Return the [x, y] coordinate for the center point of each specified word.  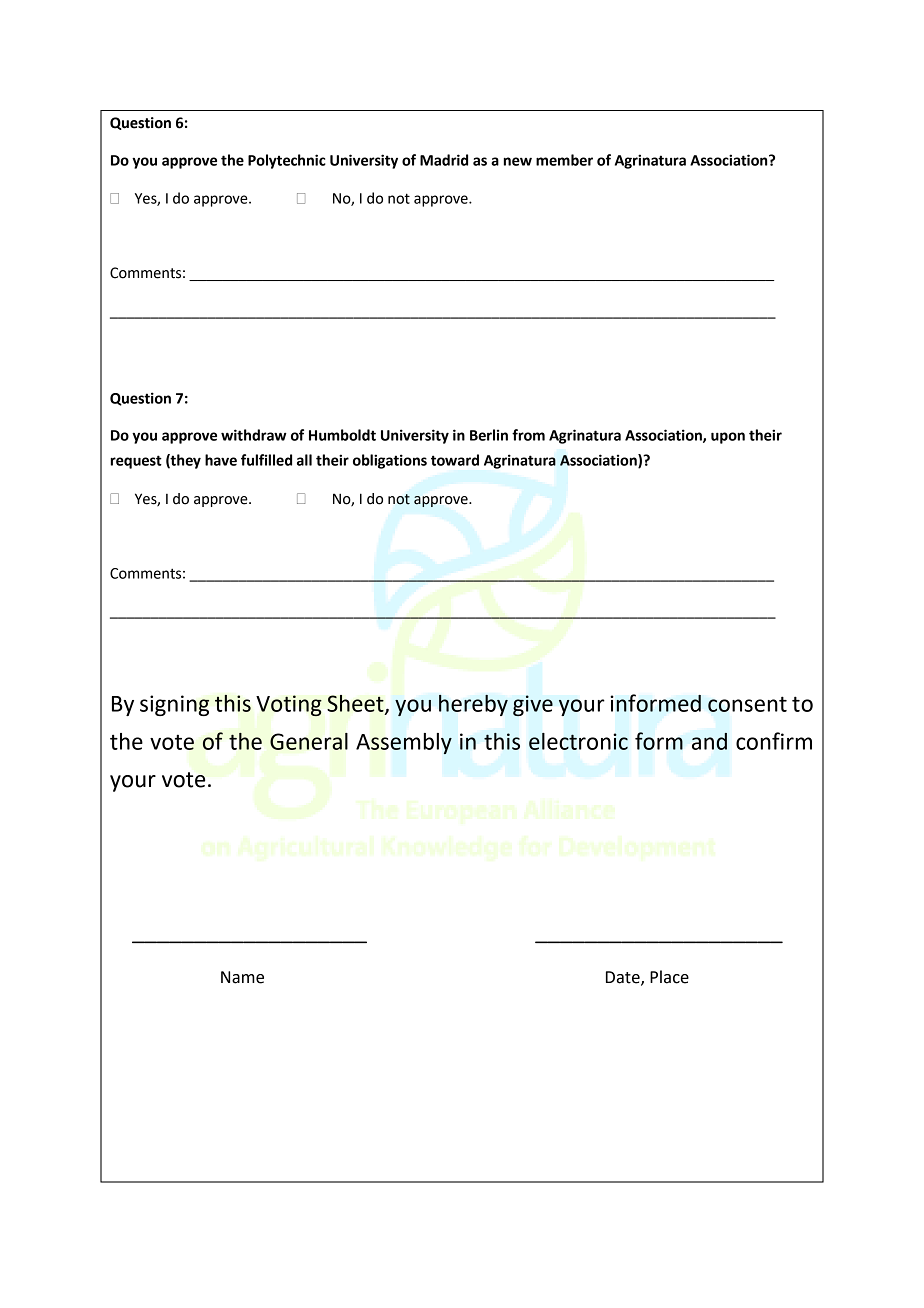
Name [242, 977]
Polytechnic [287, 161]
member [564, 160]
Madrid [444, 160]
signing [174, 705]
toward [455, 460]
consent [747, 704]
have [221, 460]
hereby [473, 705]
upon [728, 438]
